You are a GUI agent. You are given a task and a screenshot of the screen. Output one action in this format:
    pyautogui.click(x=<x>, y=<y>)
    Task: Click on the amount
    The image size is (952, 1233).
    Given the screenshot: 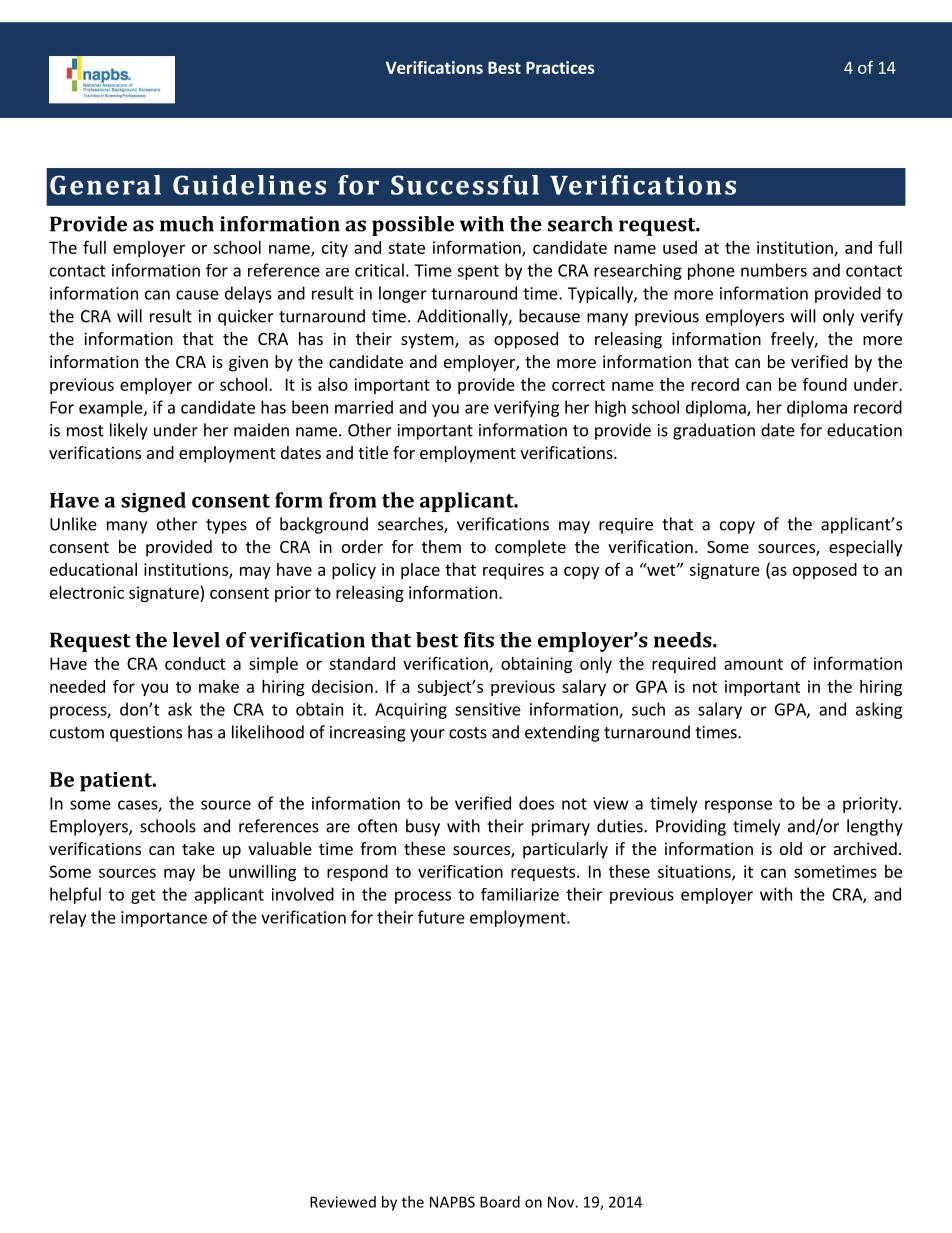 What is the action you would take?
    pyautogui.click(x=753, y=664)
